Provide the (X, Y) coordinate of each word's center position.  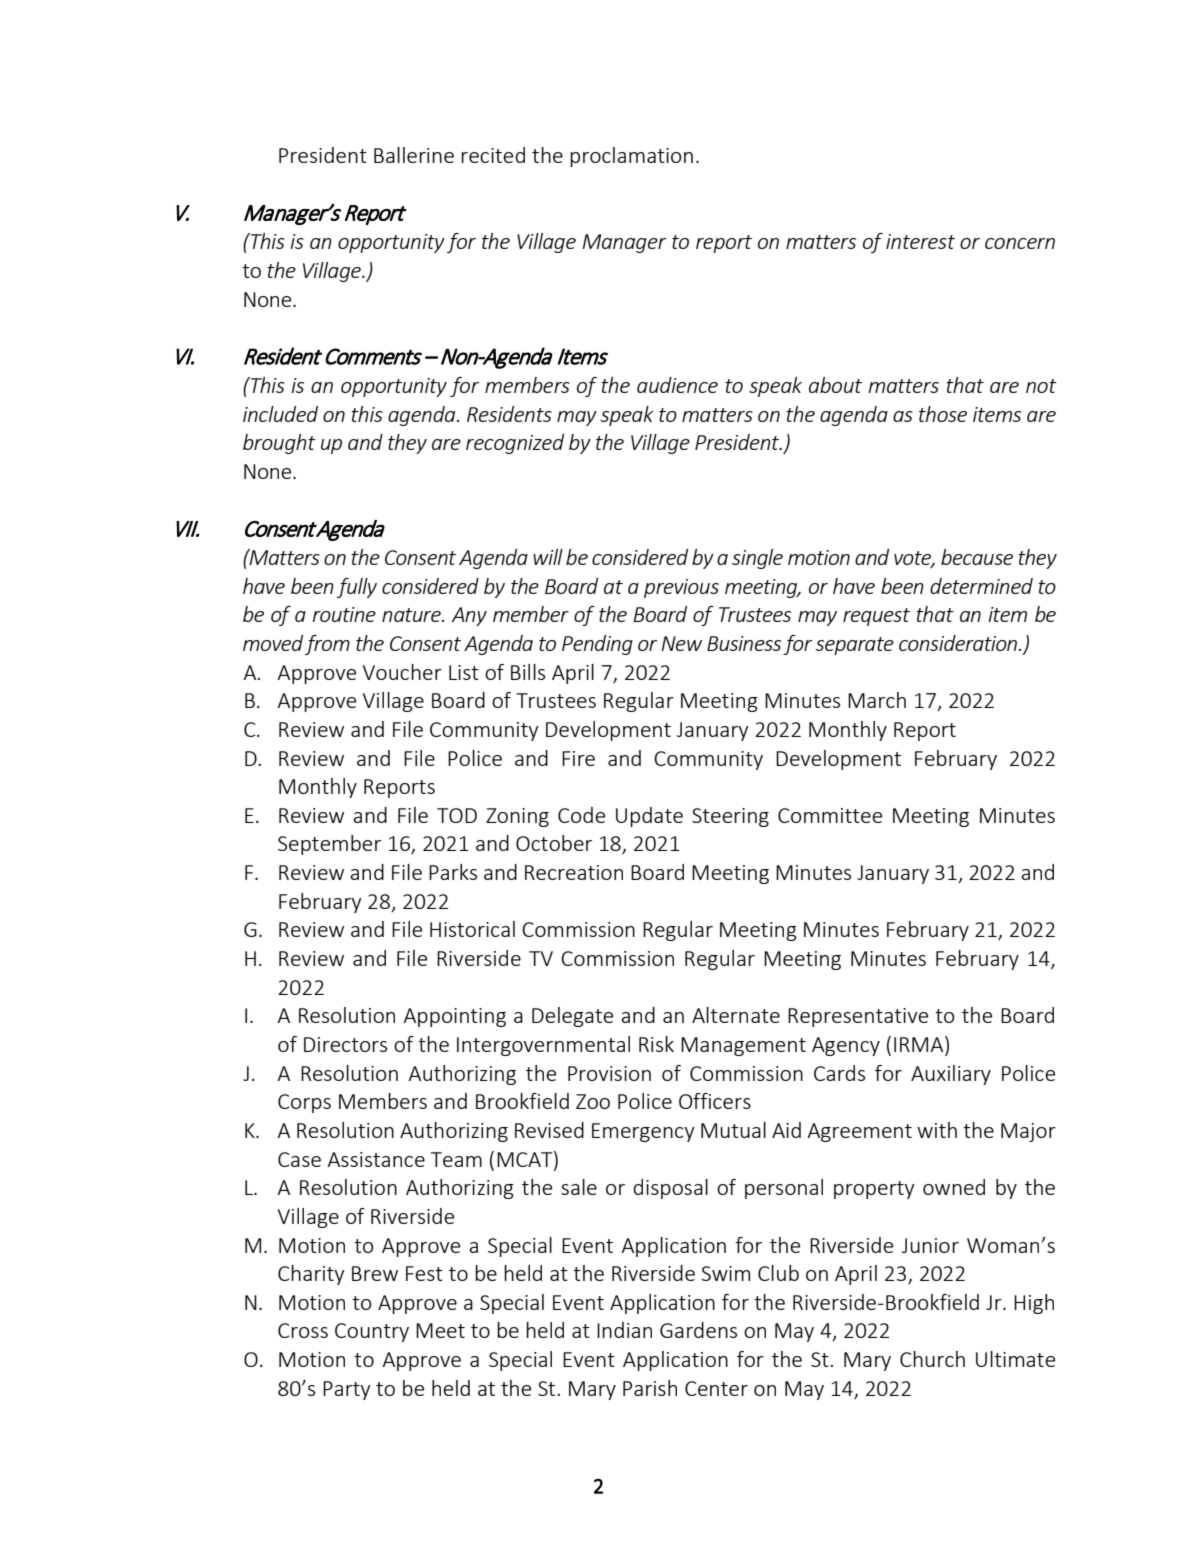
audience (677, 385)
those (943, 414)
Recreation (574, 872)
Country (372, 1332)
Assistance (376, 1159)
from (327, 645)
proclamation (631, 157)
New (681, 643)
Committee (830, 815)
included (280, 414)
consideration (959, 643)
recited (493, 155)
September (329, 845)
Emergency (643, 1132)
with (937, 1130)
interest (920, 241)
